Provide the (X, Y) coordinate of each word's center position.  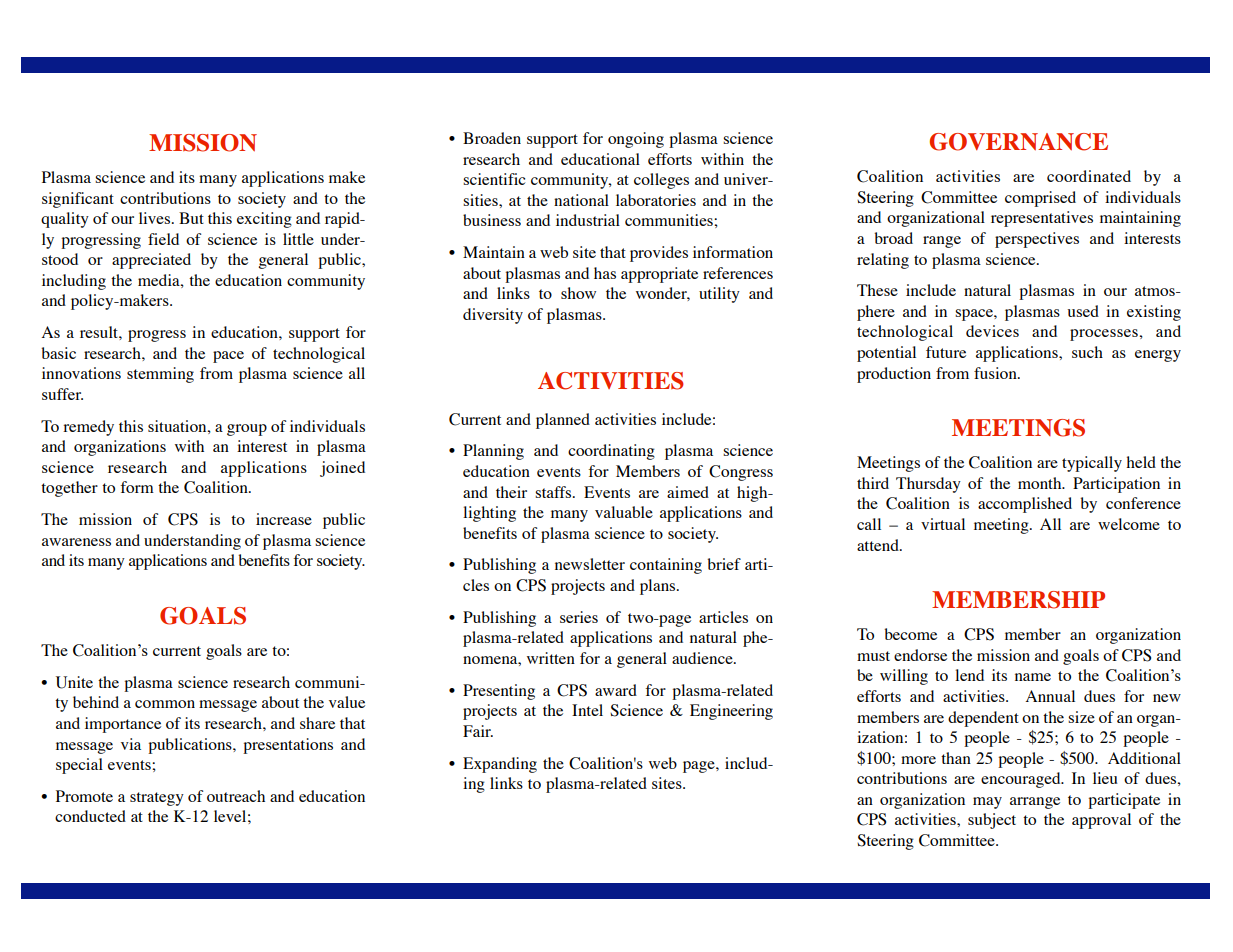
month (1041, 483)
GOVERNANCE (1019, 142)
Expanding (500, 765)
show (578, 293)
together (69, 489)
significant (78, 200)
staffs (554, 492)
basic (58, 353)
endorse (920, 655)
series (579, 617)
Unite (74, 682)
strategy (157, 799)
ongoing (636, 140)
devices (992, 331)
